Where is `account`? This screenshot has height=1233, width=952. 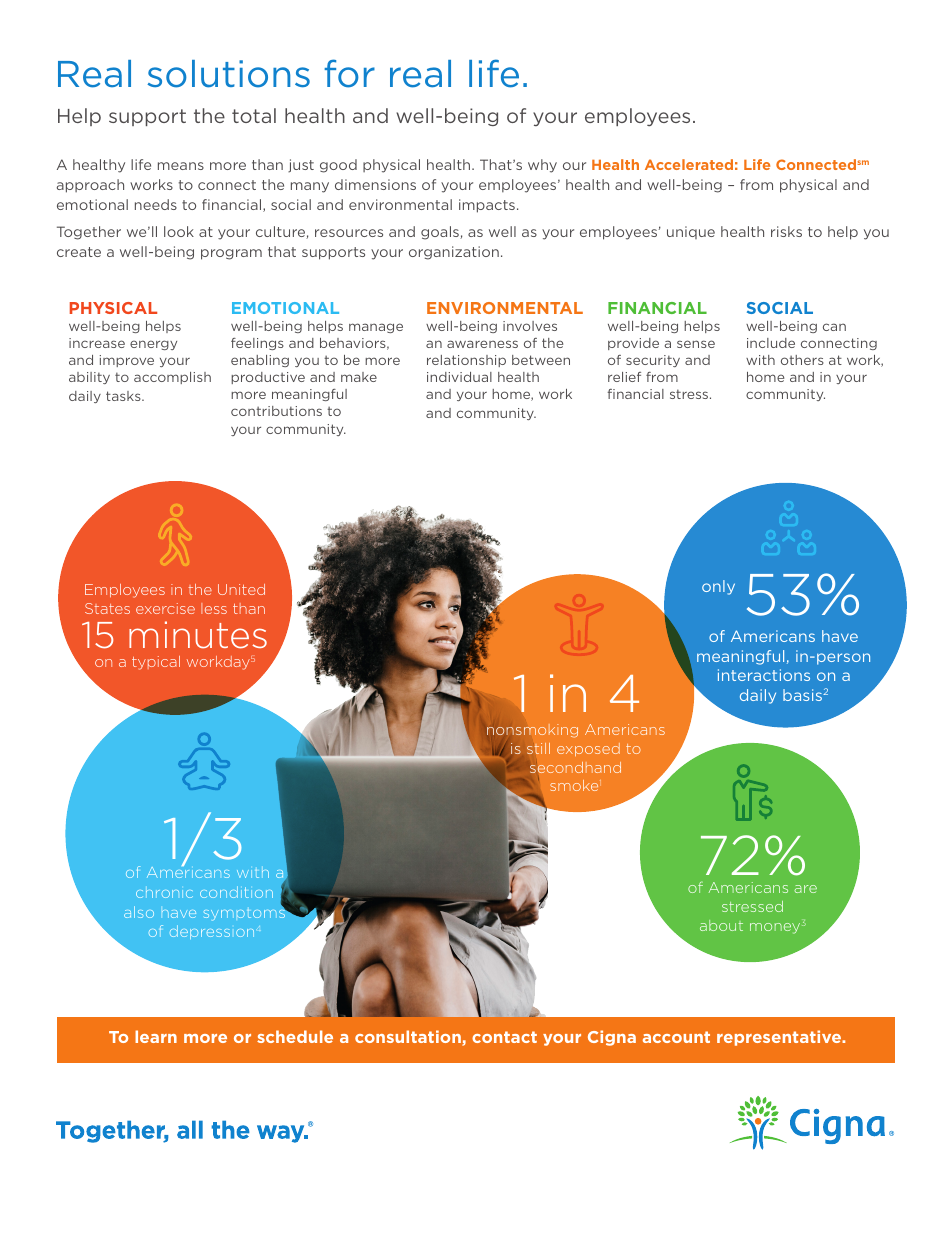
account is located at coordinates (676, 1037).
